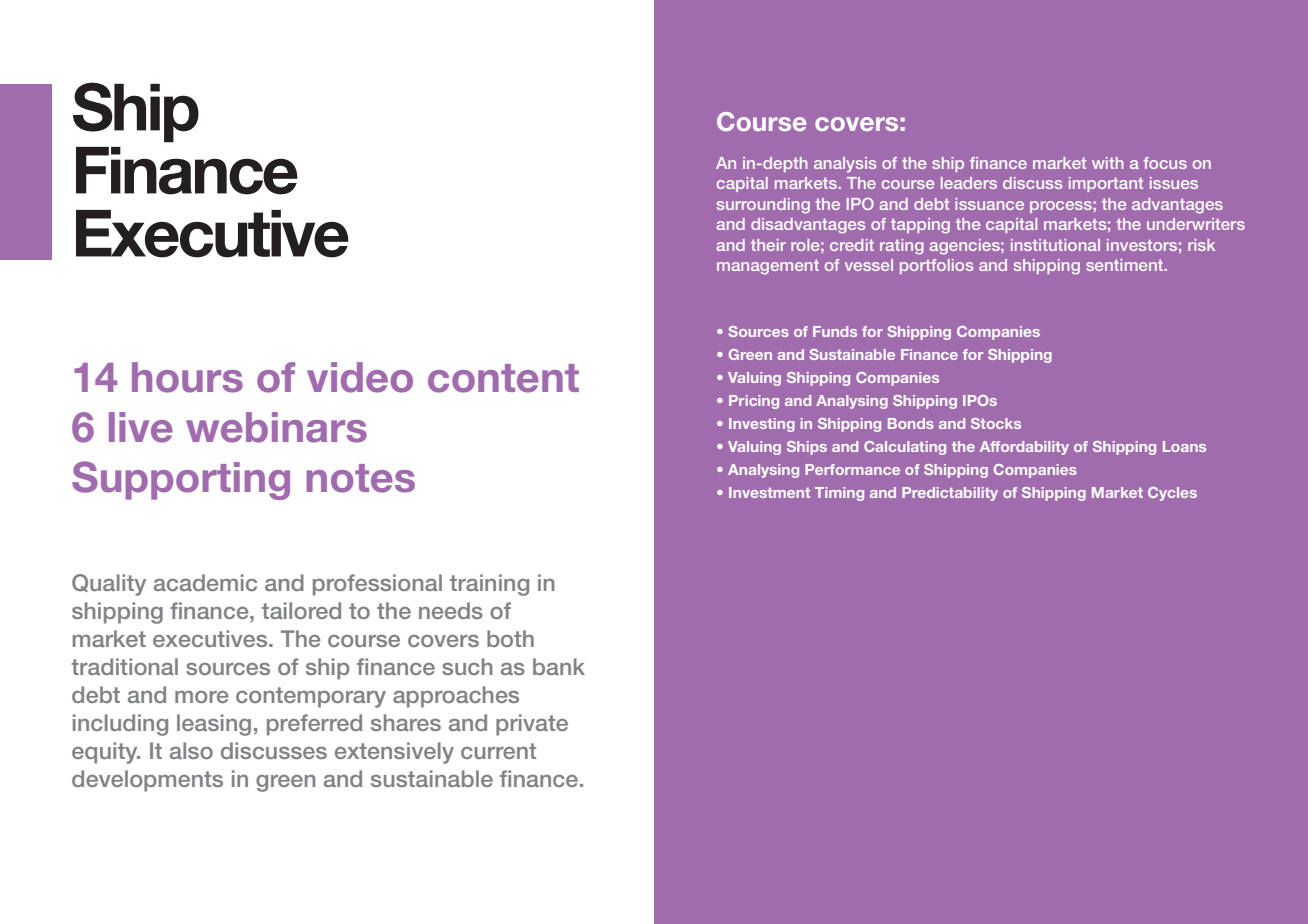 The width and height of the document is (1308, 924). I want to click on Funds, so click(835, 331).
